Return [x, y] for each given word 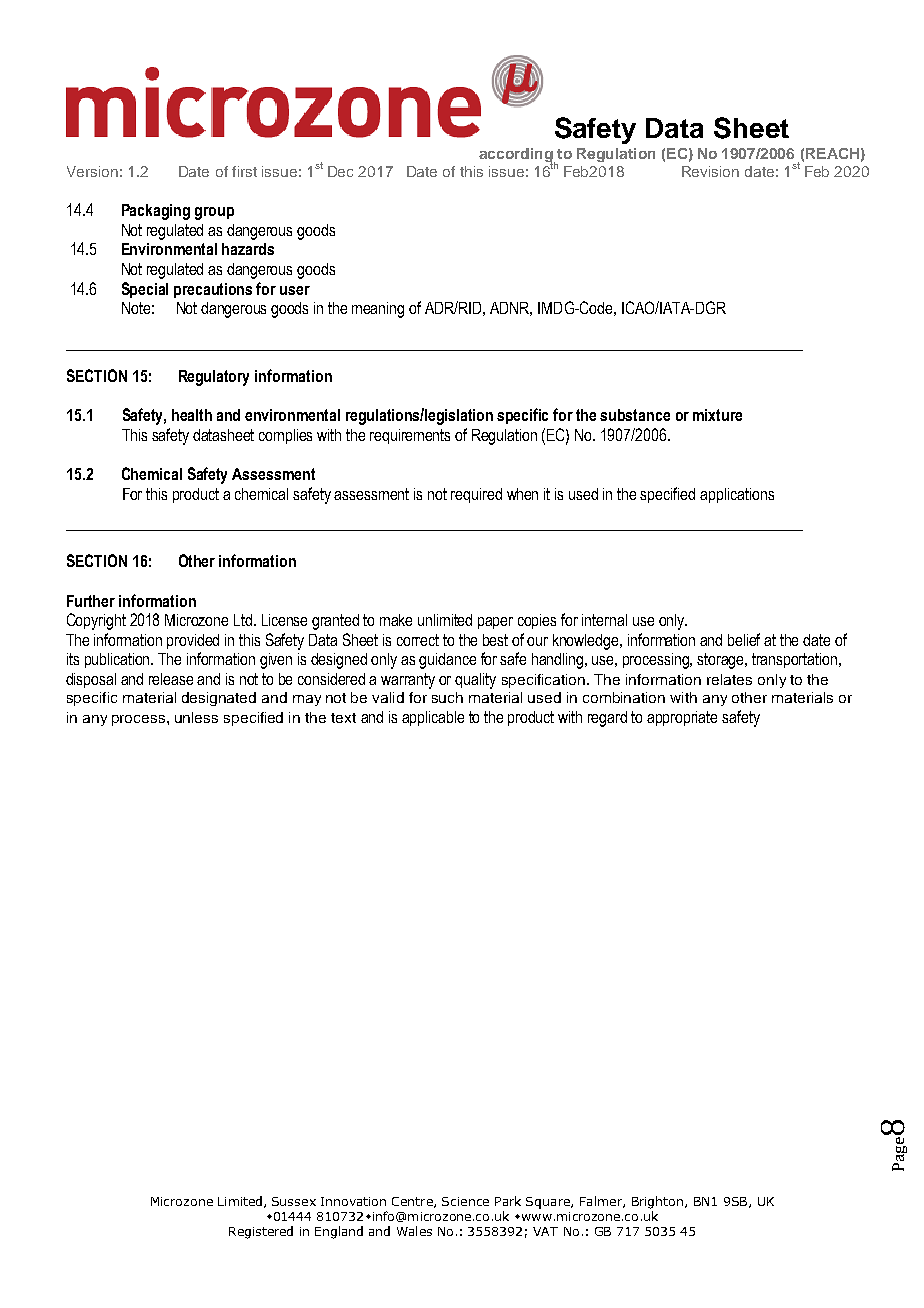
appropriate [682, 718]
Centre [413, 1202]
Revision [710, 171]
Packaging [156, 212]
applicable [433, 718]
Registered [261, 1232]
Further [91, 601]
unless [196, 717]
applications [737, 495]
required [476, 495]
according [517, 156]
